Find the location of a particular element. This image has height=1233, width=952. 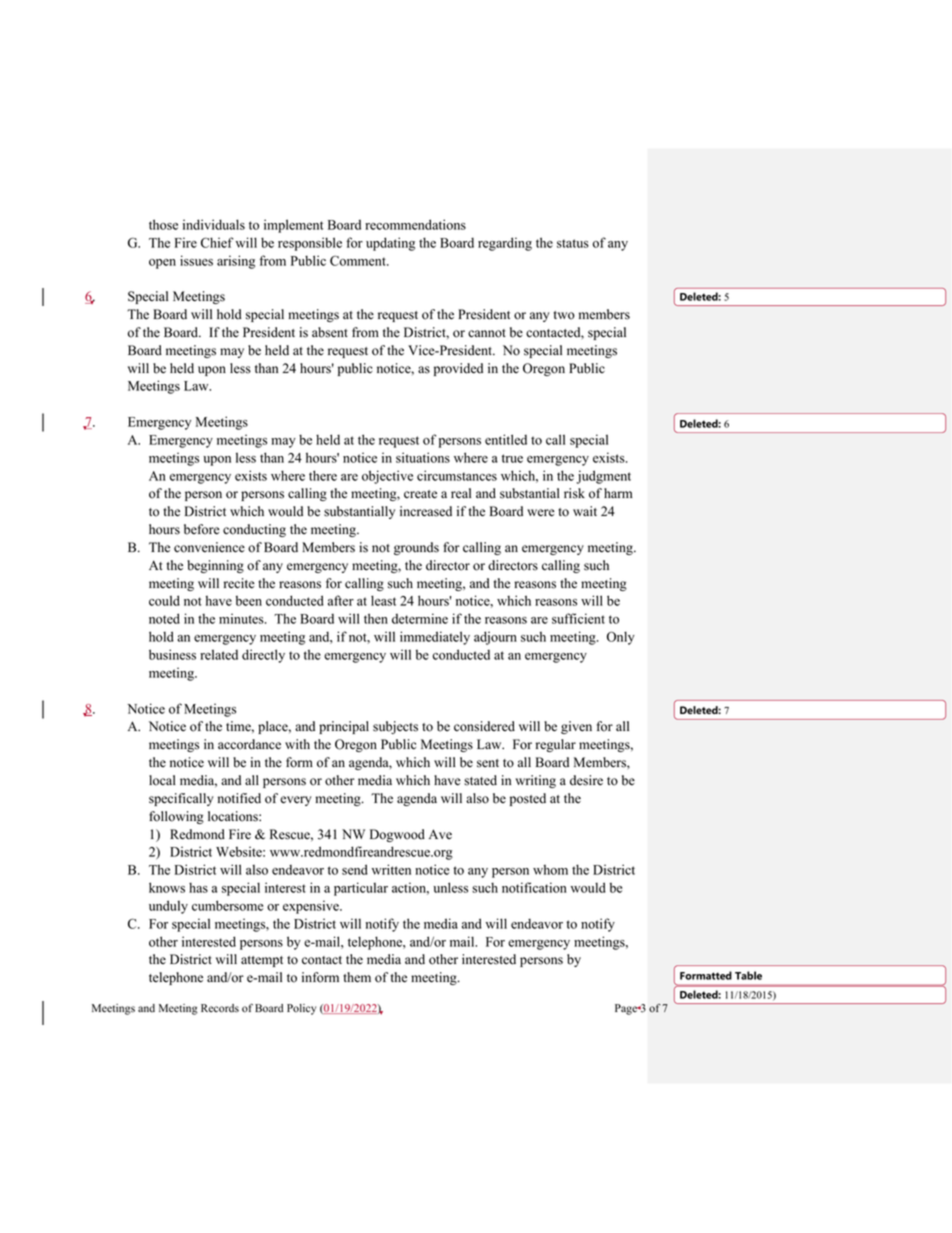

them is located at coordinates (357, 977).
